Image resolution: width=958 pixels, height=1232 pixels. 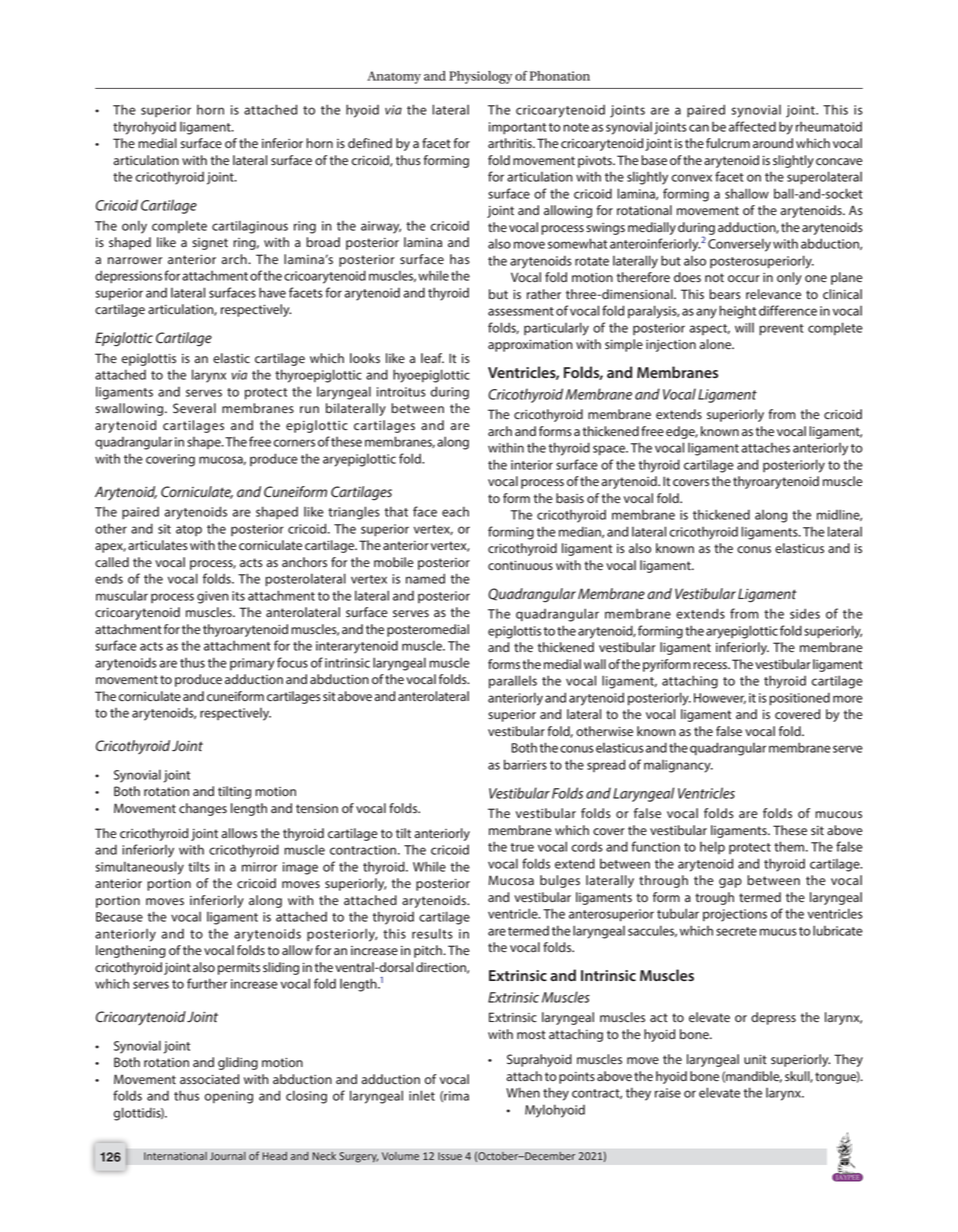 I want to click on cartilaginous, so click(x=250, y=227).
